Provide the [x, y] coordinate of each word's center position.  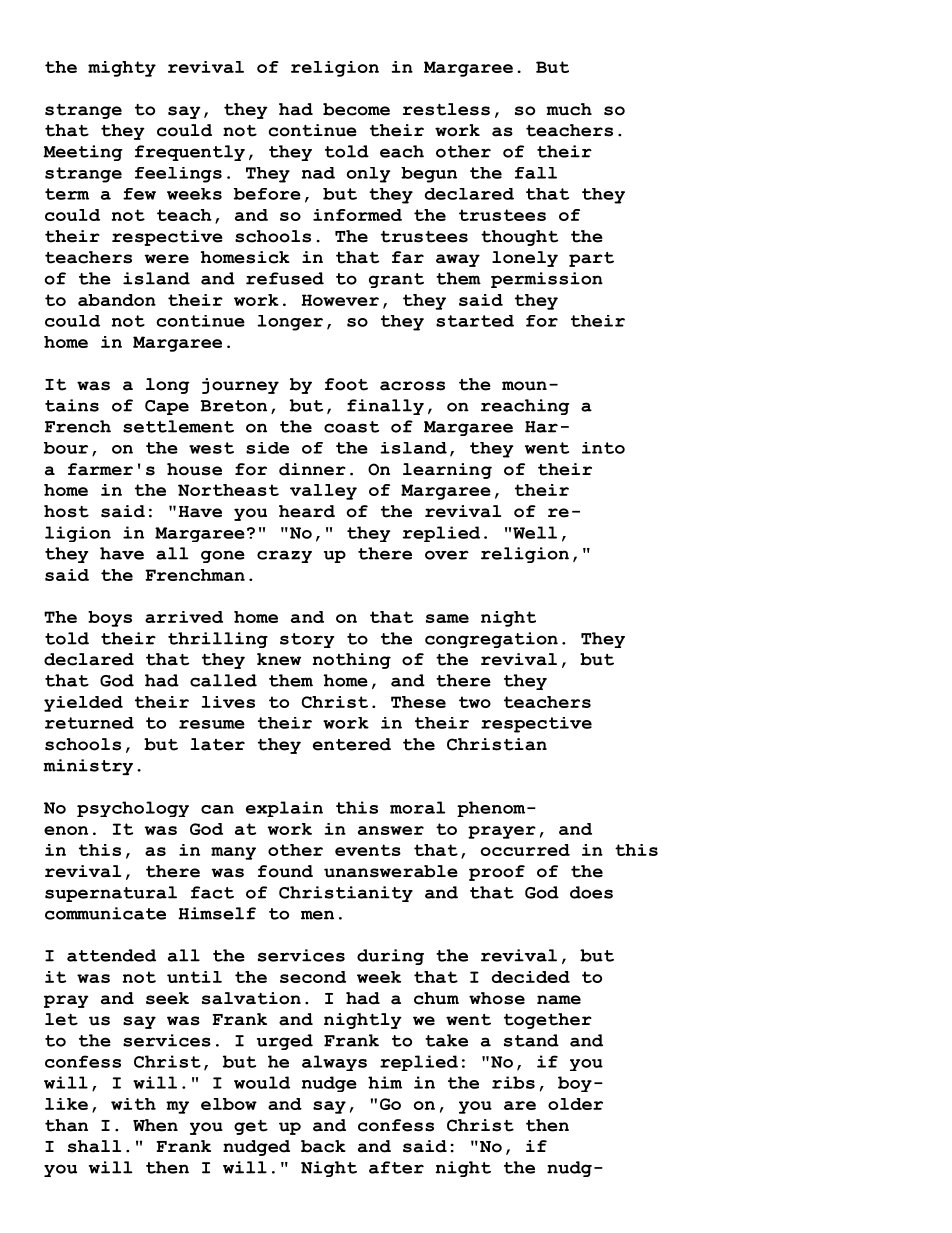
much [569, 109]
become [356, 109]
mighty [122, 69]
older [575, 1104]
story [307, 640]
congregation [491, 640]
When [155, 1125]
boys [110, 619]
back [323, 1146]
